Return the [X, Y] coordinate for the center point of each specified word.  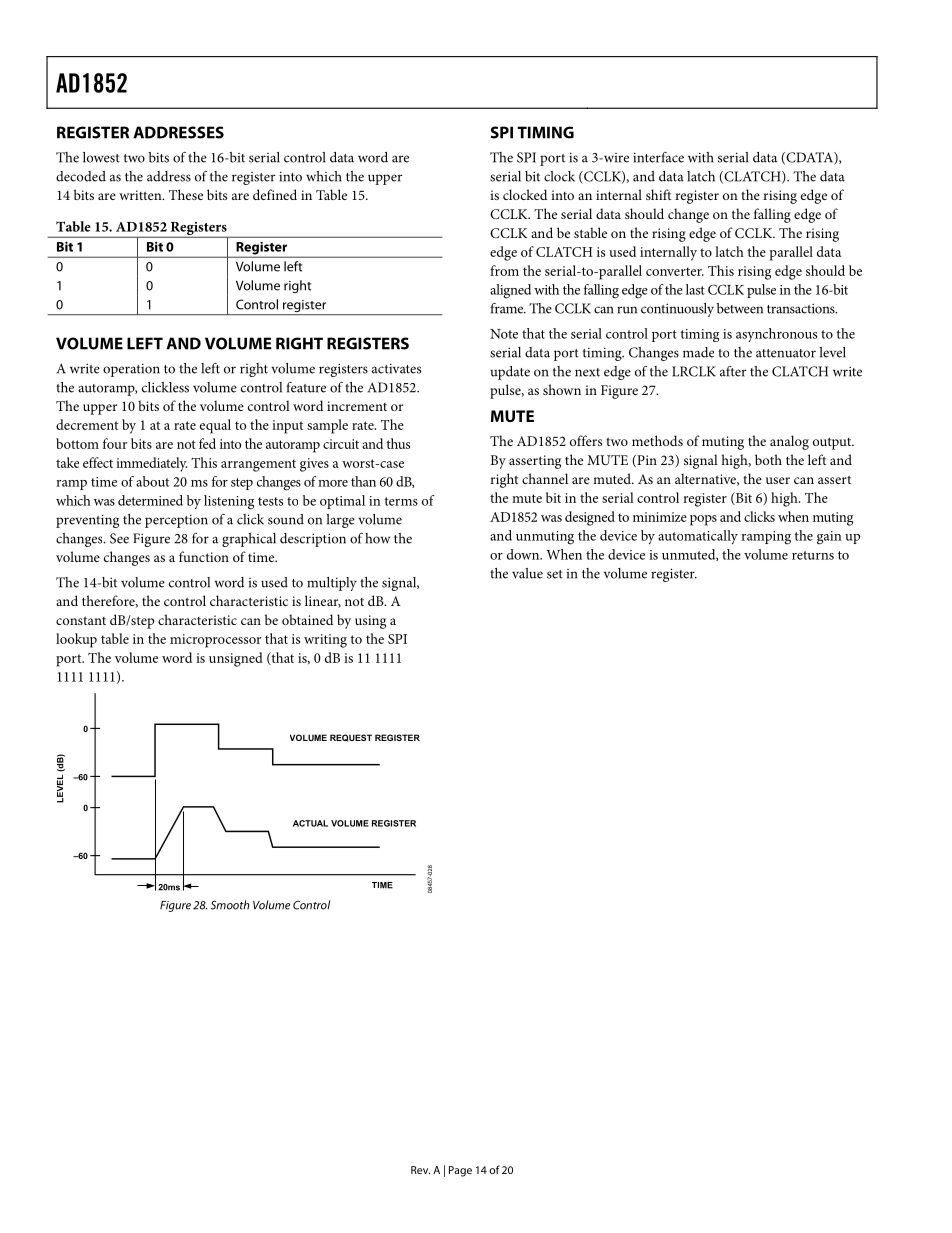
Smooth [230, 905]
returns [813, 555]
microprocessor [215, 641]
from [504, 270]
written [141, 195]
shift [658, 194]
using [370, 622]
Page [460, 1171]
